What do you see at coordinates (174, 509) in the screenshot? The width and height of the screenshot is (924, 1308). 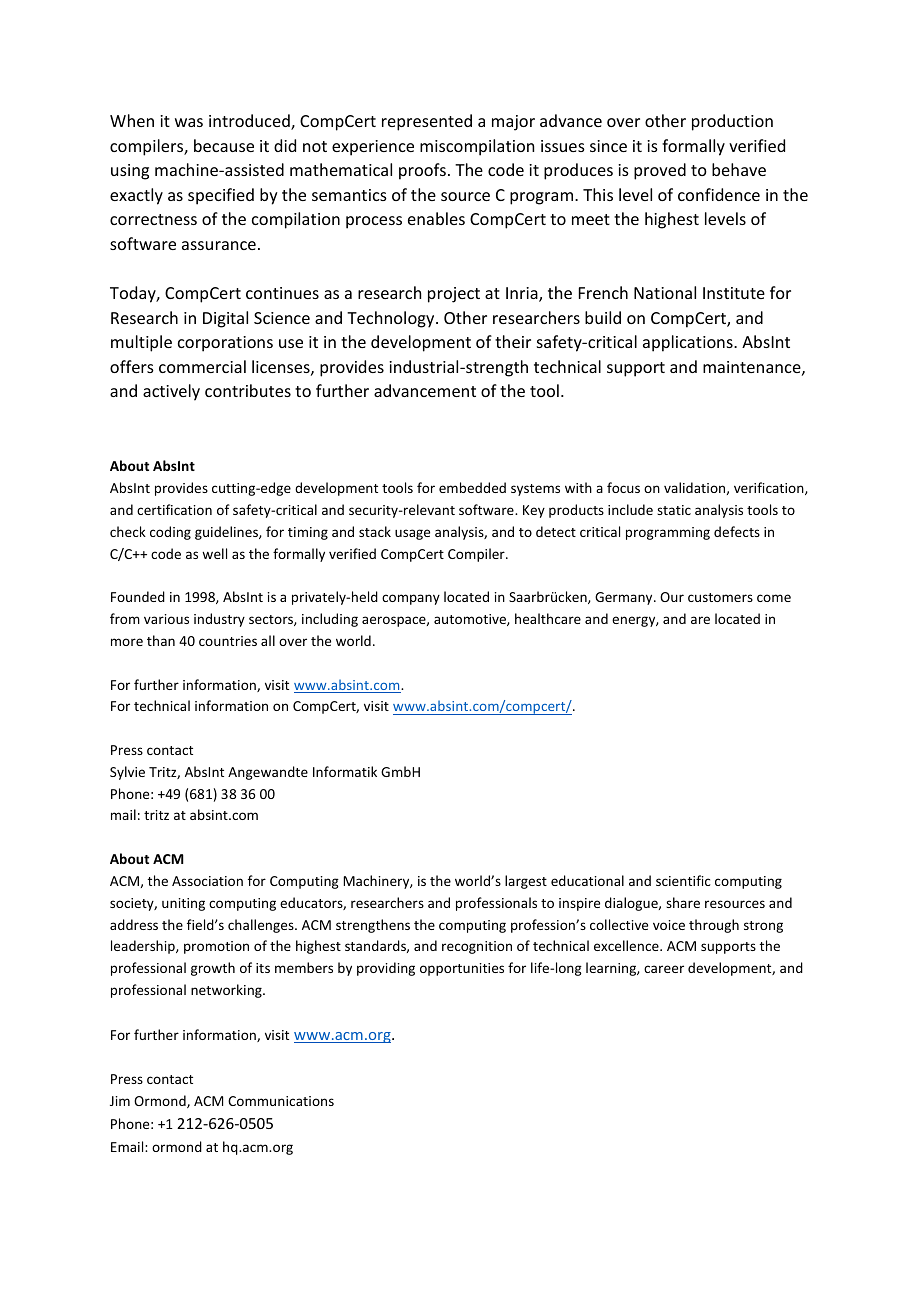 I see `certification` at bounding box center [174, 509].
